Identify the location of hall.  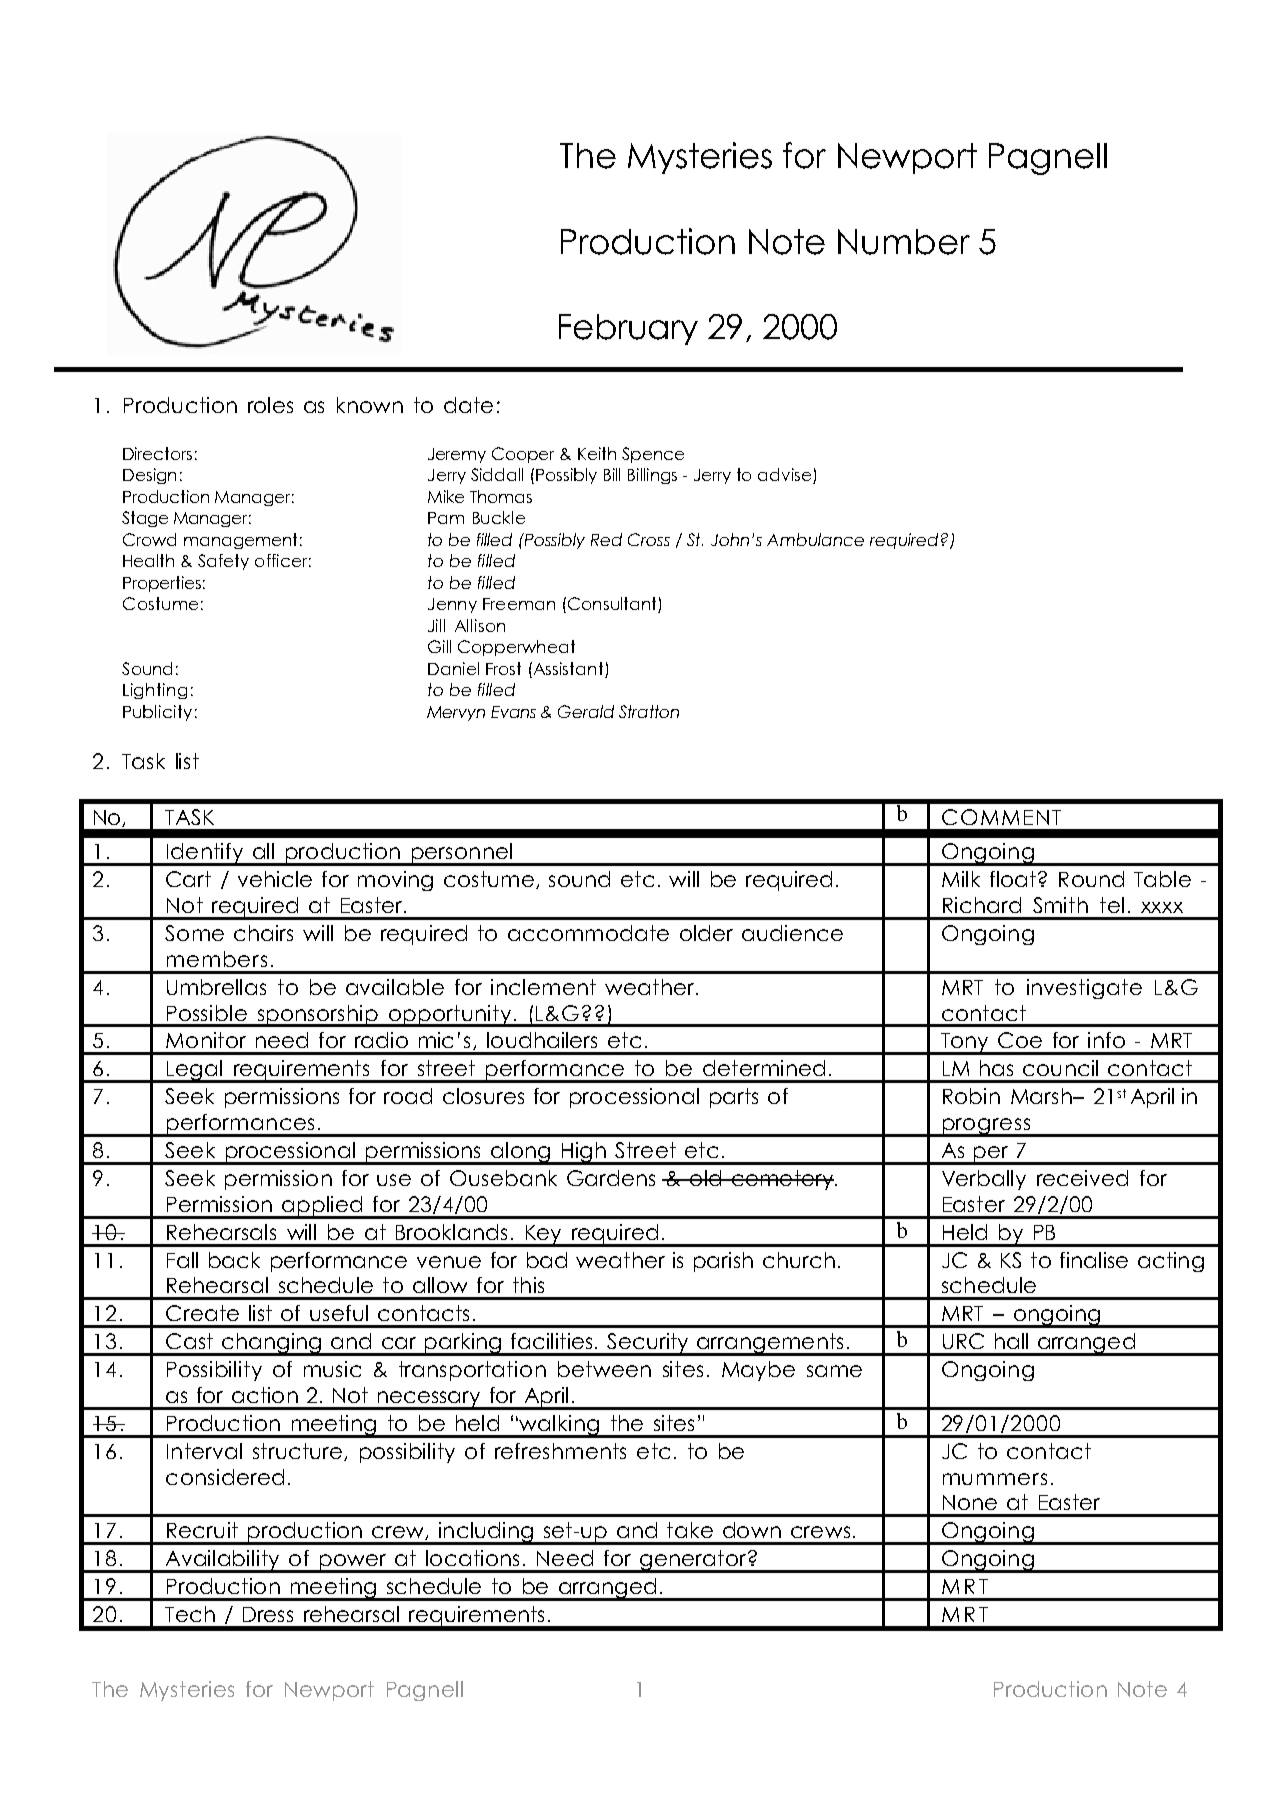
(1011, 1341).
